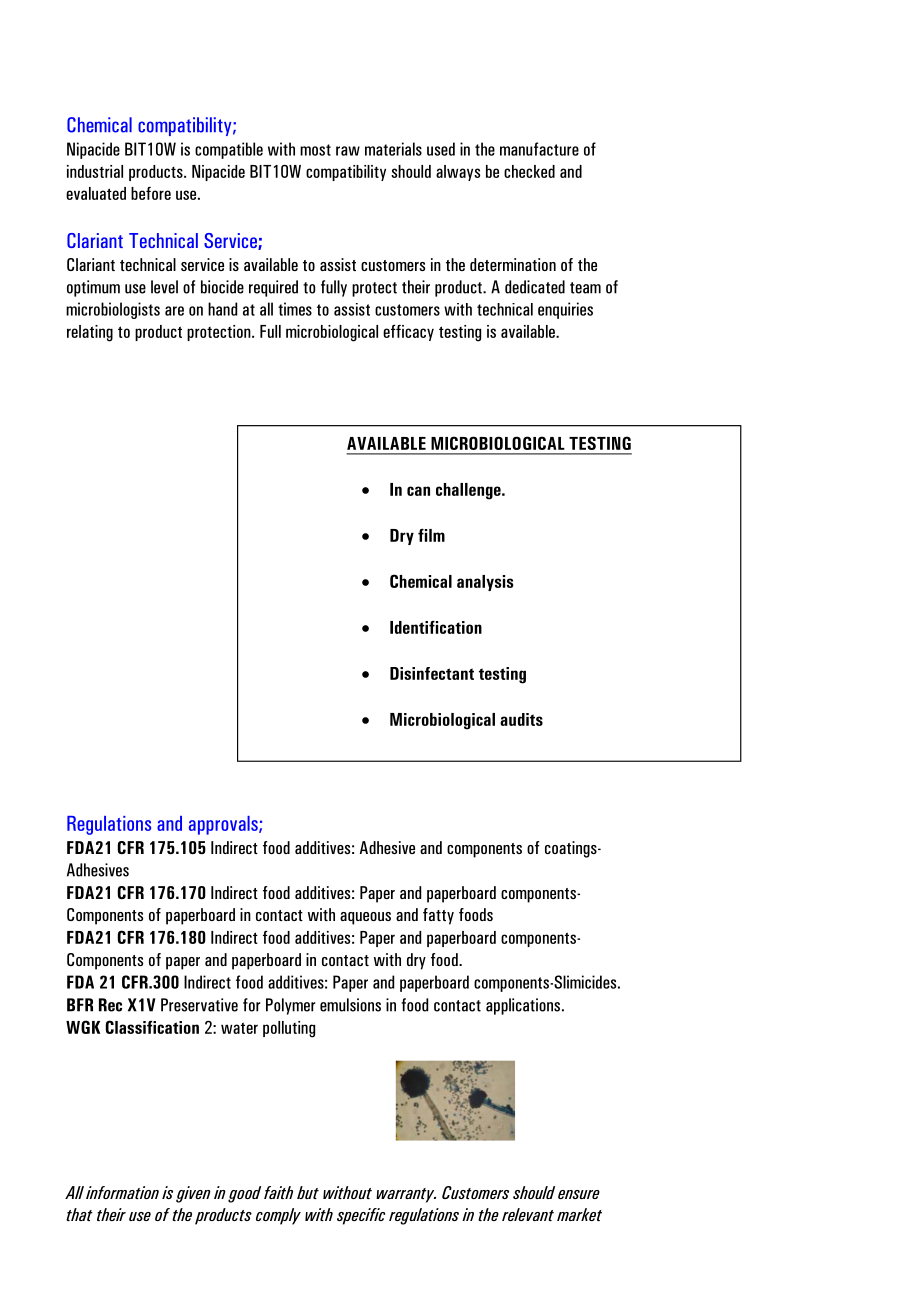 The image size is (924, 1308). Describe the element at coordinates (418, 491) in the screenshot. I see `can` at that location.
